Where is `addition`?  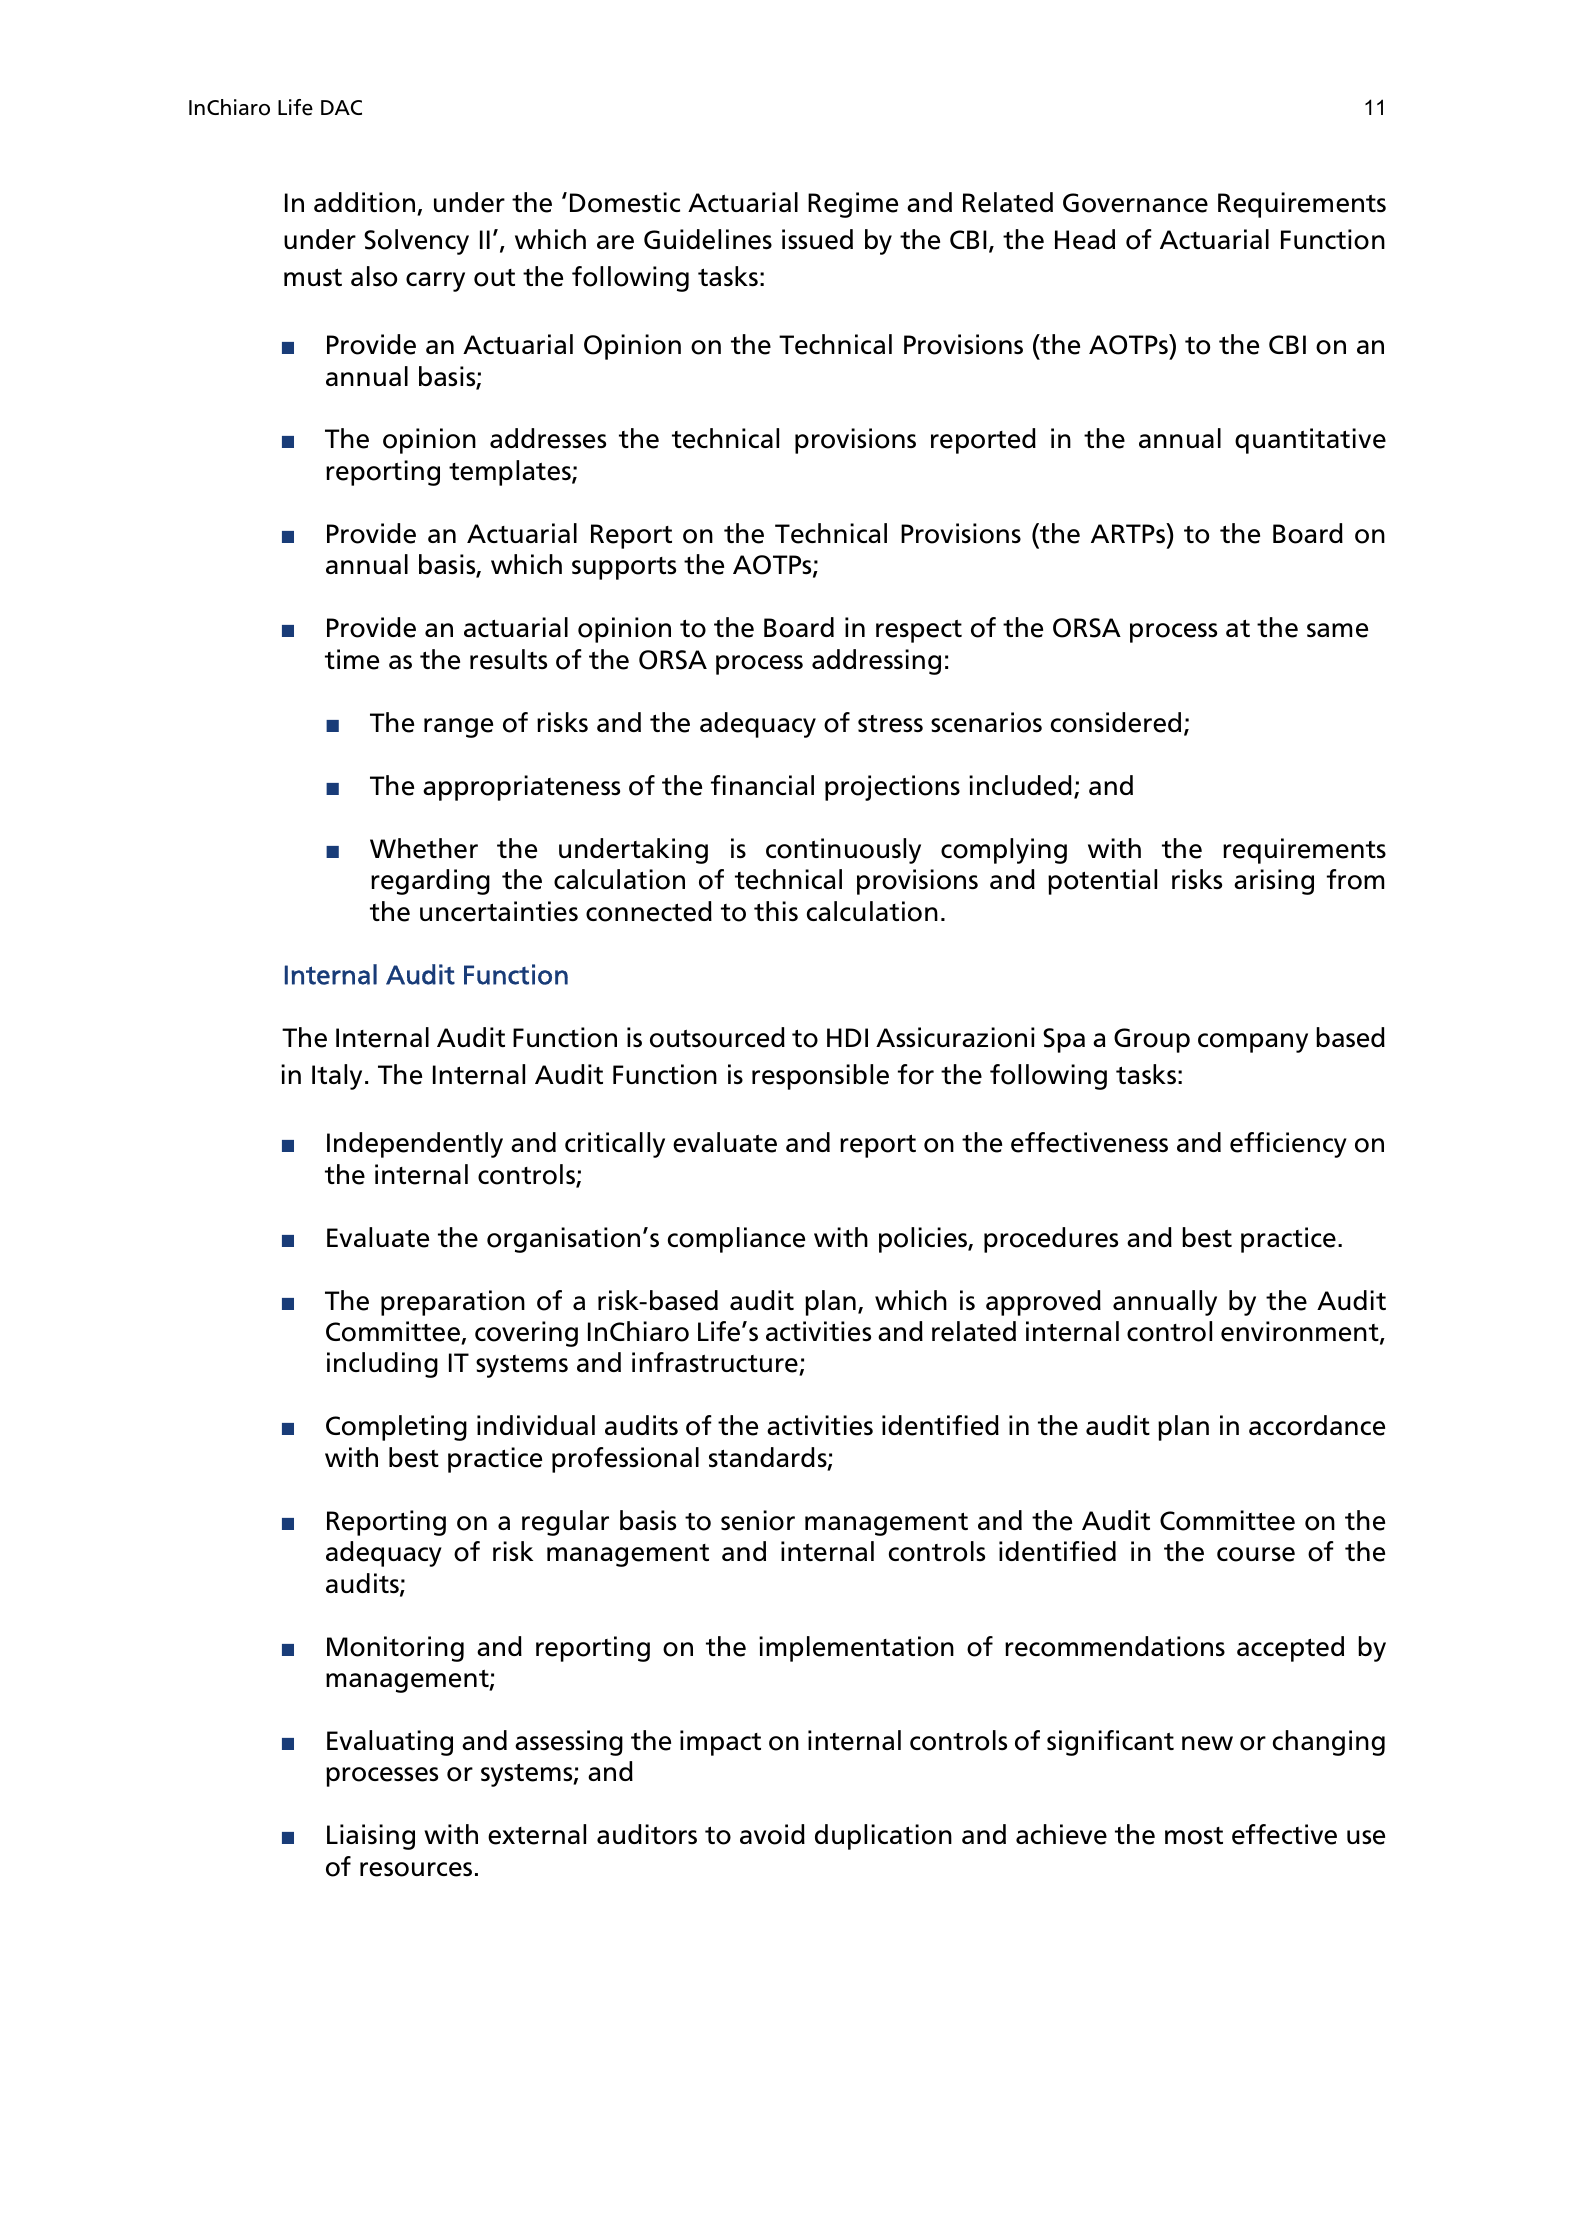 addition is located at coordinates (366, 203).
